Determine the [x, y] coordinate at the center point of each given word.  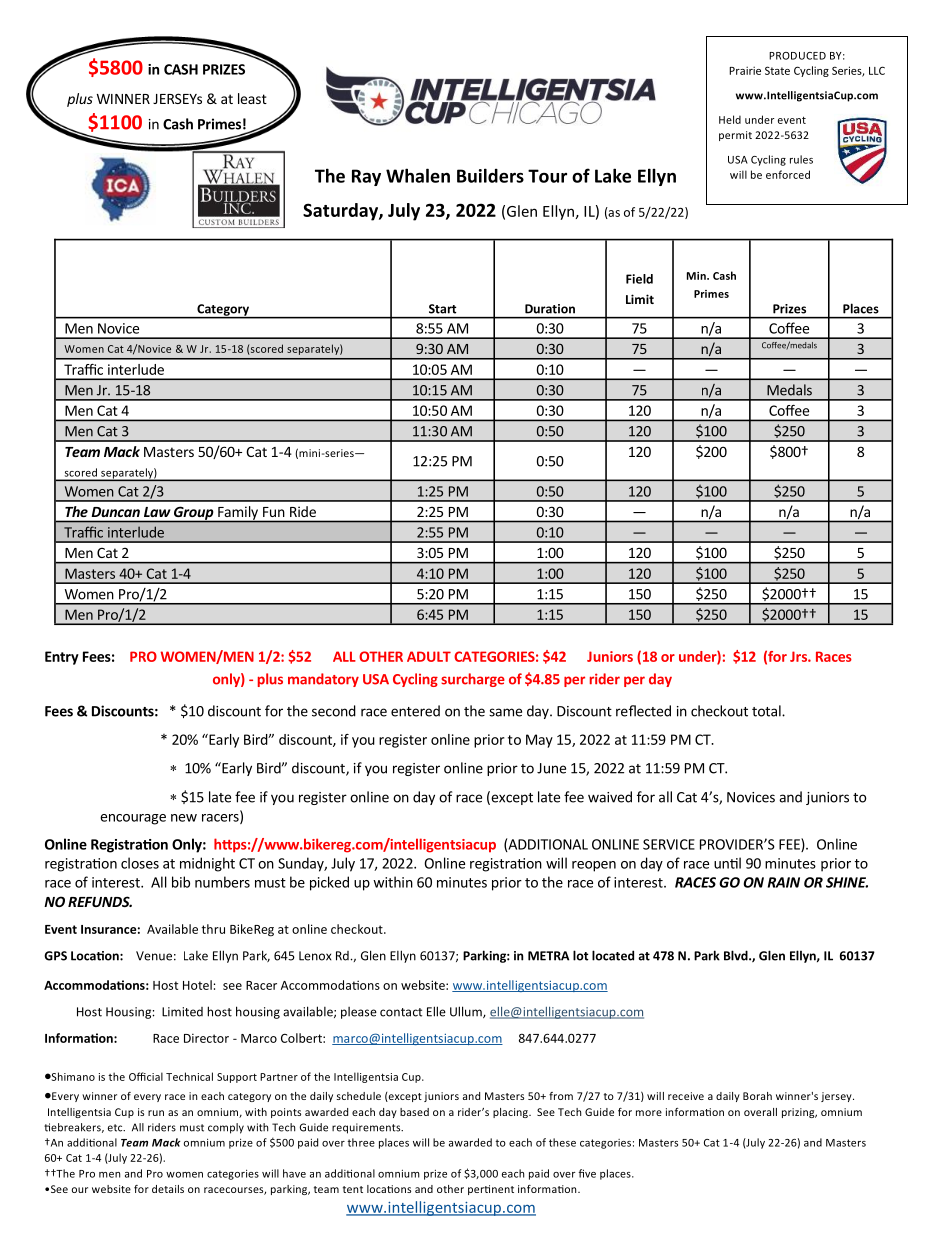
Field [639, 279]
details [168, 1189]
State [777, 70]
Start [442, 309]
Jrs [799, 656]
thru [213, 929]
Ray [366, 177]
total [767, 711]
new [184, 818]
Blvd [737, 955]
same [505, 712]
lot [581, 955]
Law [157, 512]
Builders [490, 175]
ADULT [429, 656]
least [252, 98]
